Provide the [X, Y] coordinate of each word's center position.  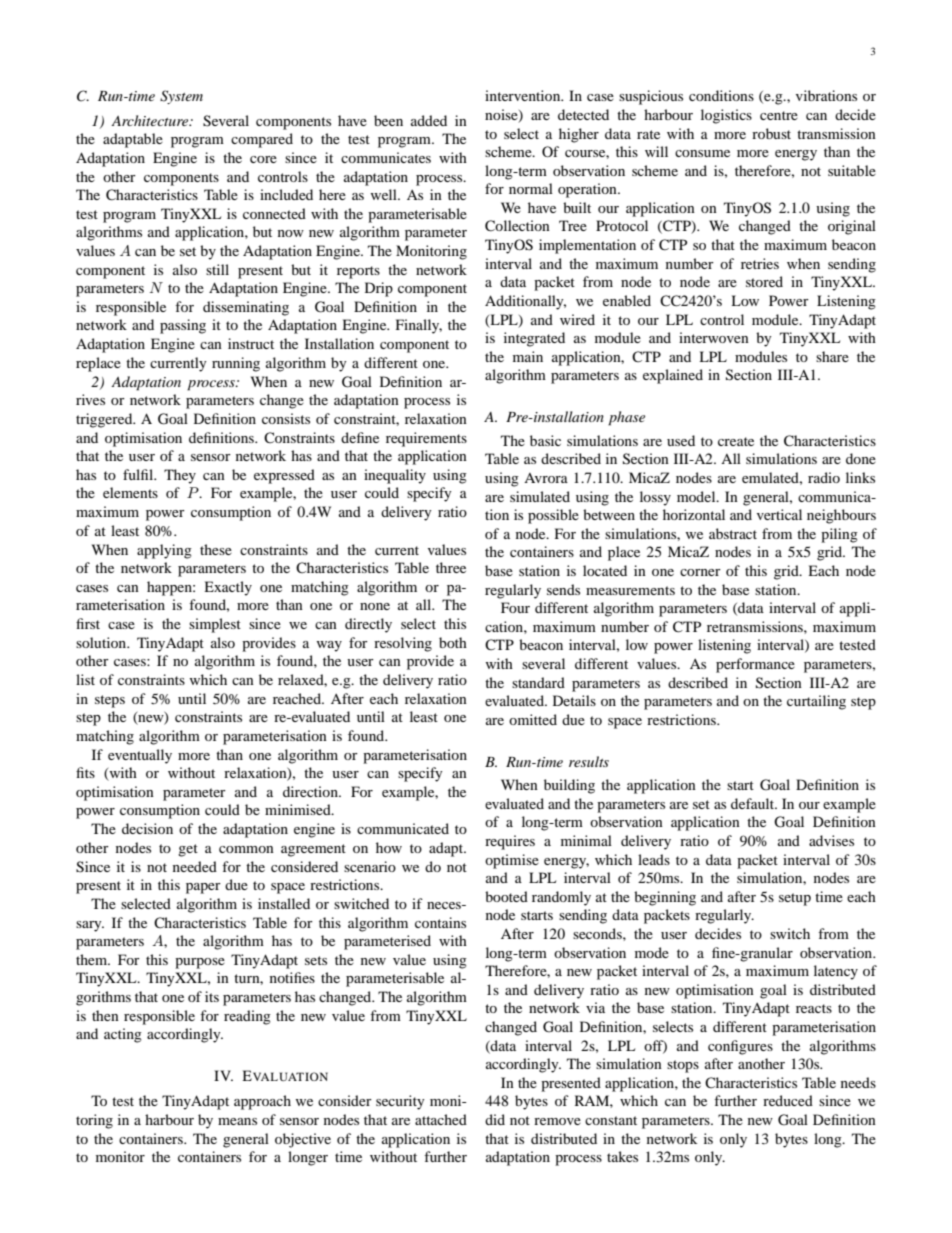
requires [510, 842]
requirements [426, 439]
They [180, 476]
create [736, 441]
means [237, 1121]
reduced [788, 1100]
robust [771, 133]
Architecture [151, 120]
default [754, 803]
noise [502, 116]
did [495, 1119]
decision [147, 828]
